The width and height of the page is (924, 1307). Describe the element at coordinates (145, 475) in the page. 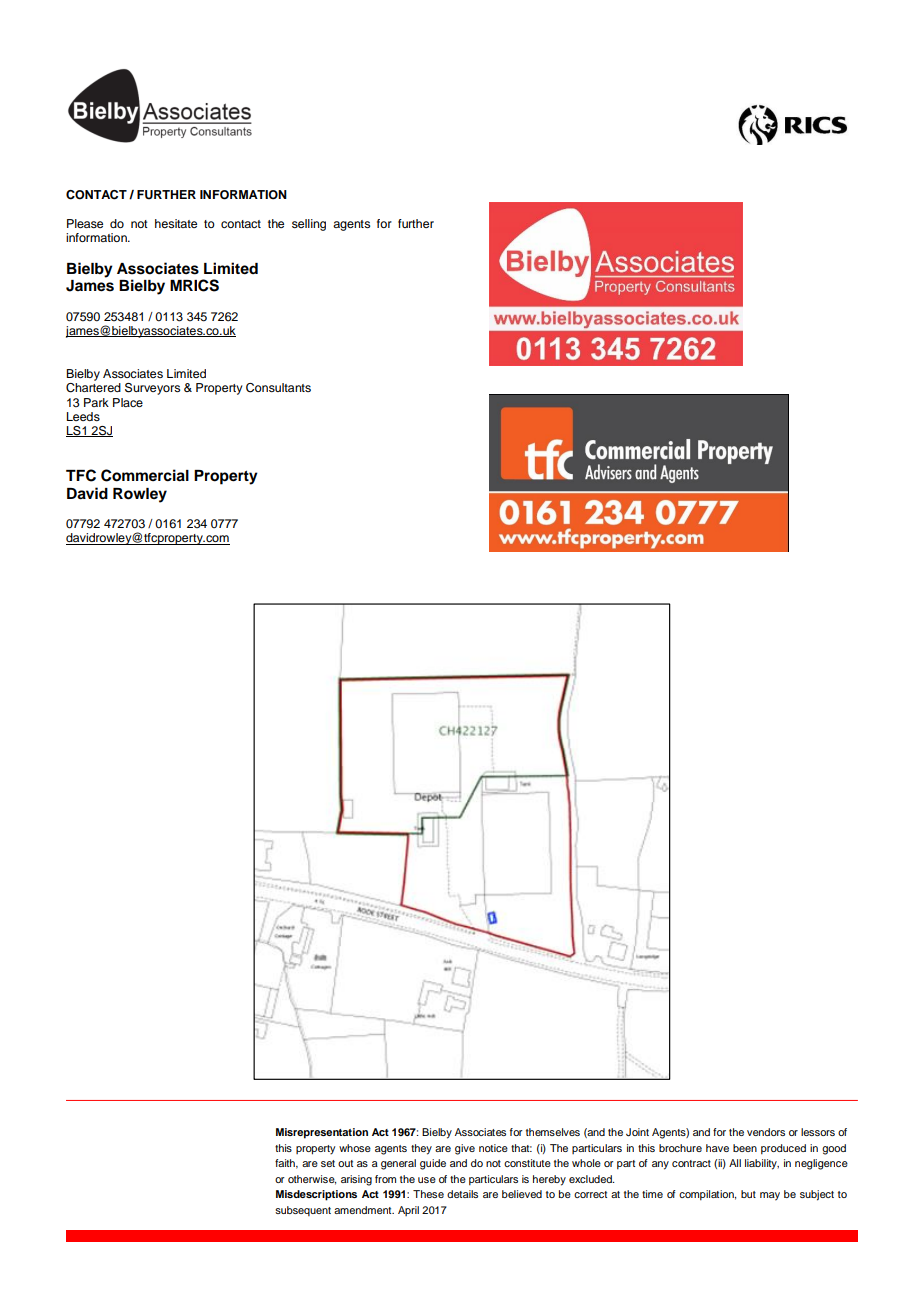

I see `Commercial` at that location.
